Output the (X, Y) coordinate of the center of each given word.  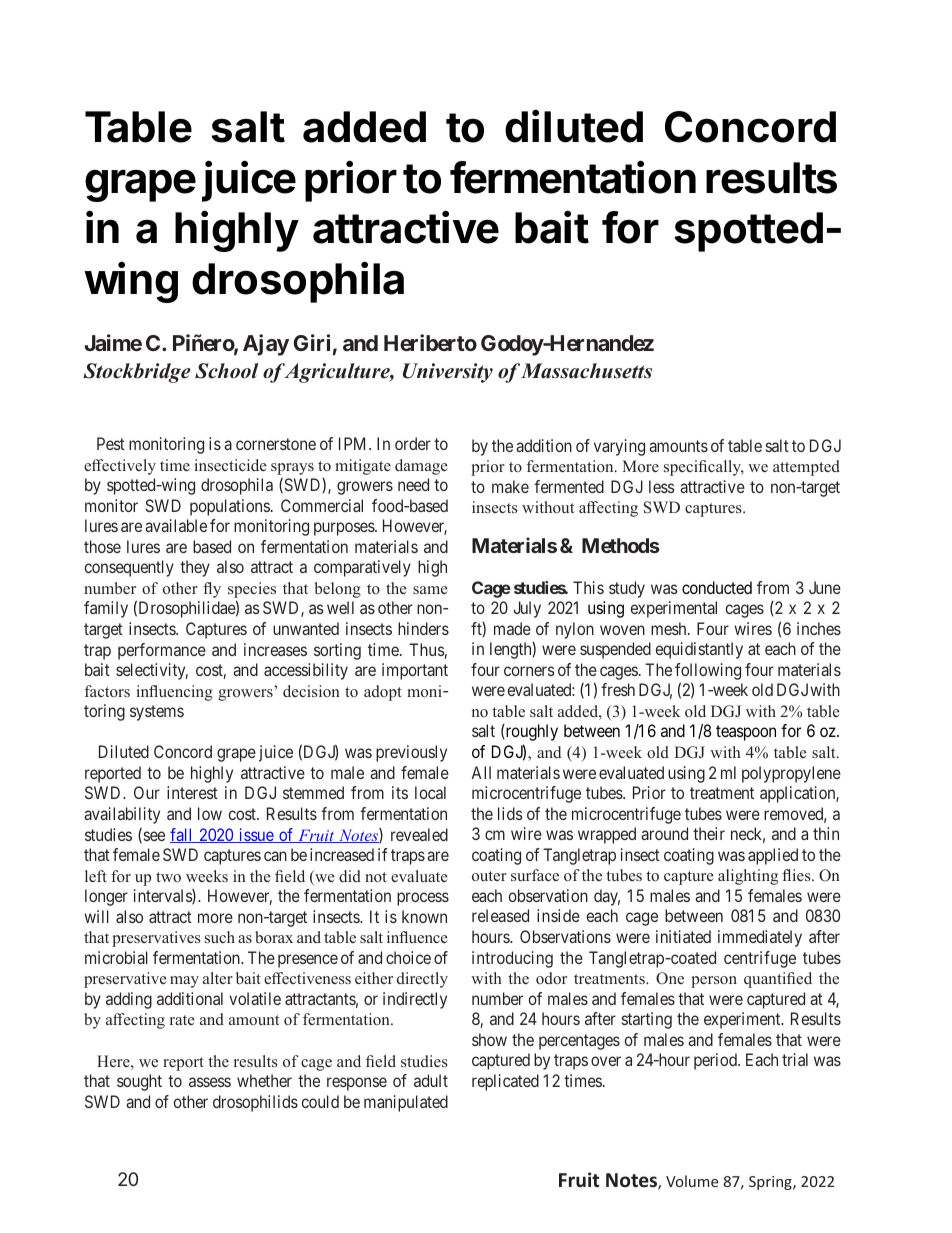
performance (162, 651)
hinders (423, 628)
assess (210, 1082)
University (448, 373)
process (423, 899)
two (168, 877)
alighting (748, 877)
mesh (670, 628)
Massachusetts (586, 371)
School (226, 371)
